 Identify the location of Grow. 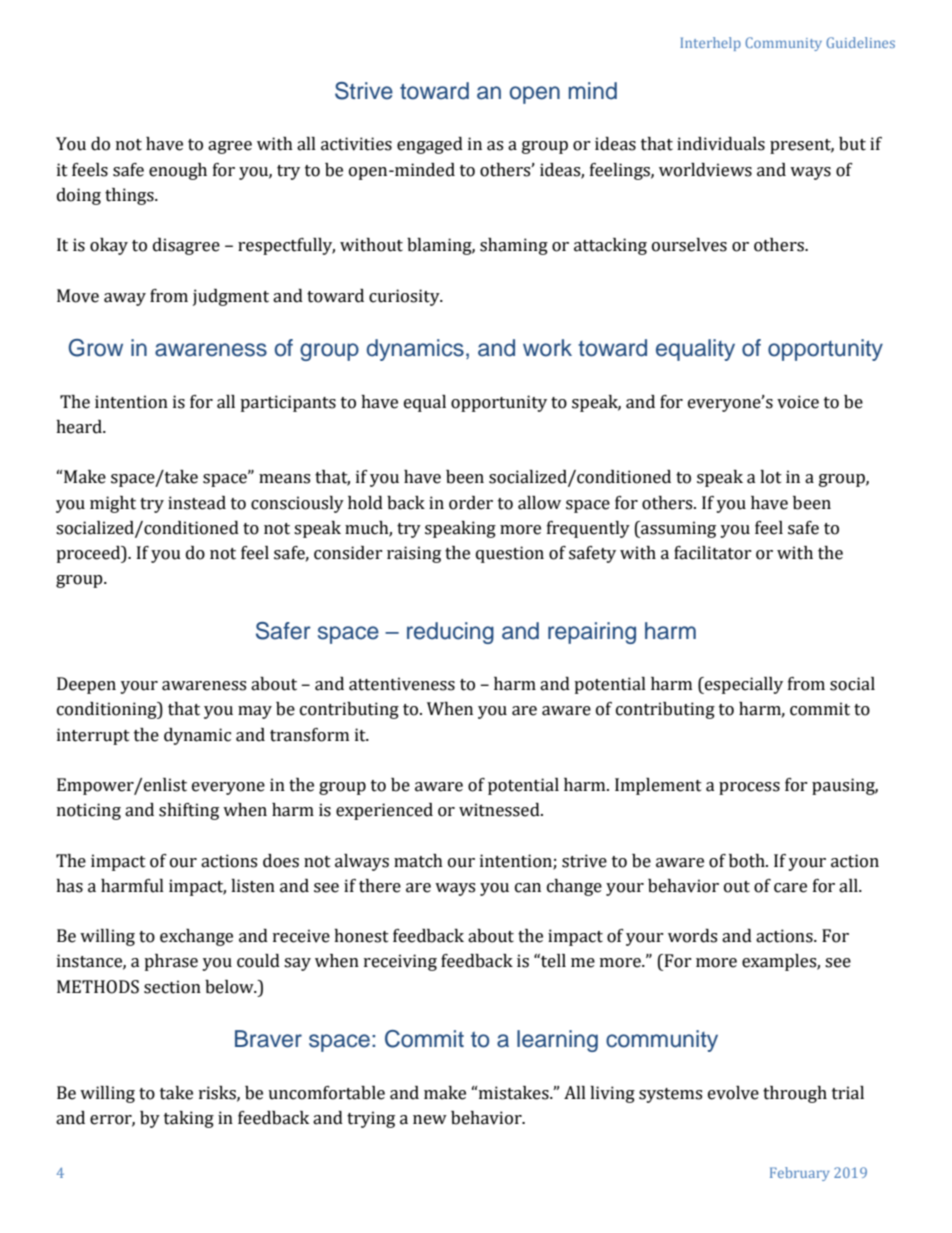
(95, 348).
